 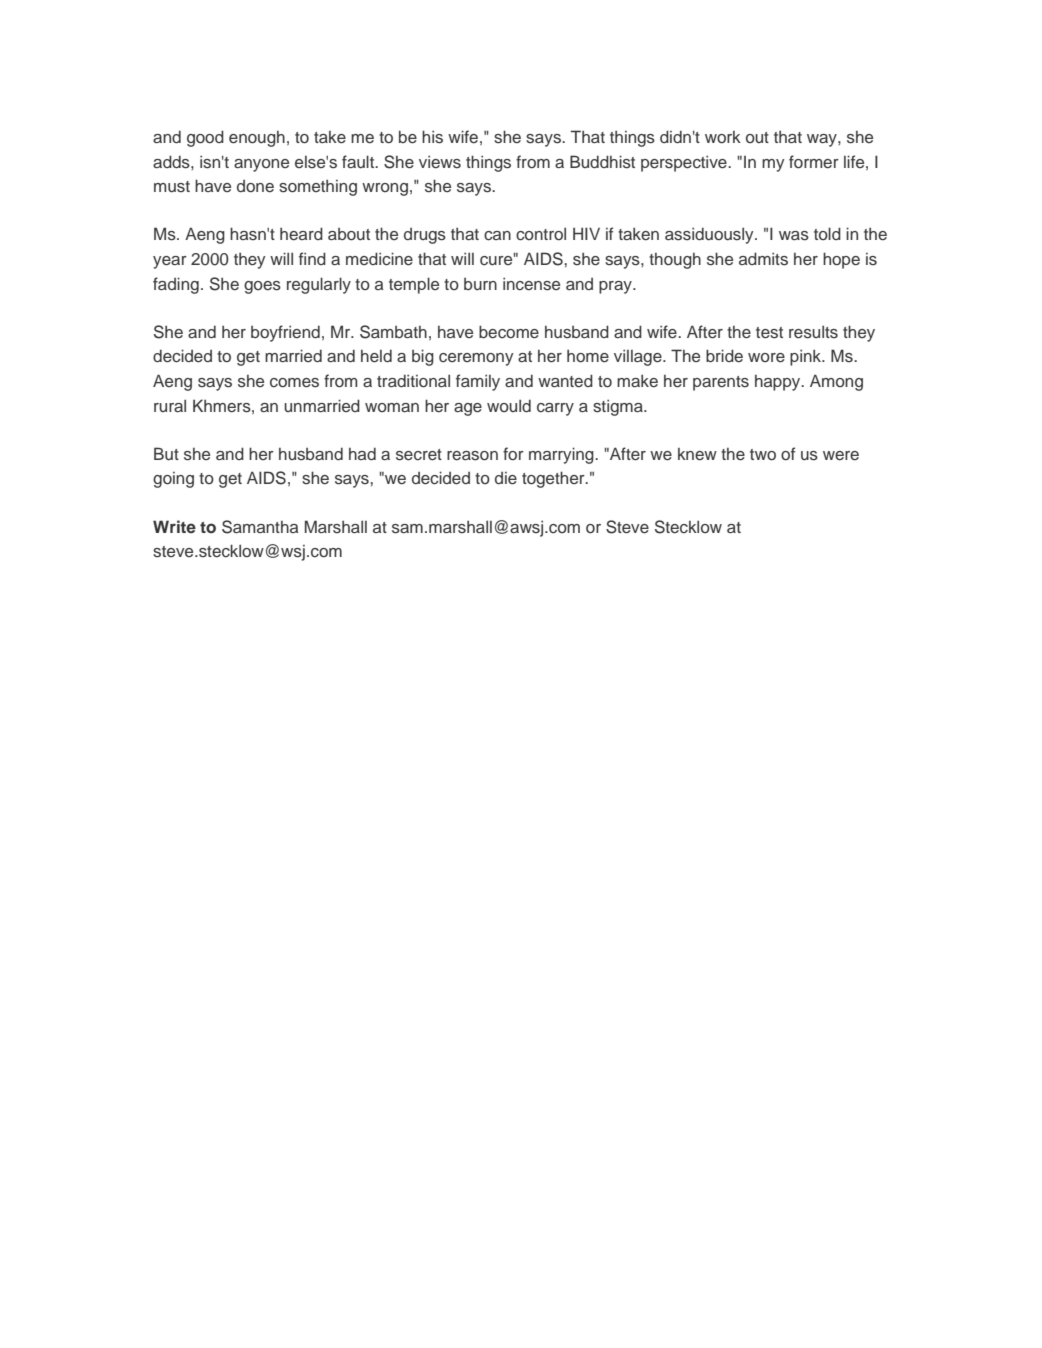 I want to click on views, so click(x=440, y=161).
